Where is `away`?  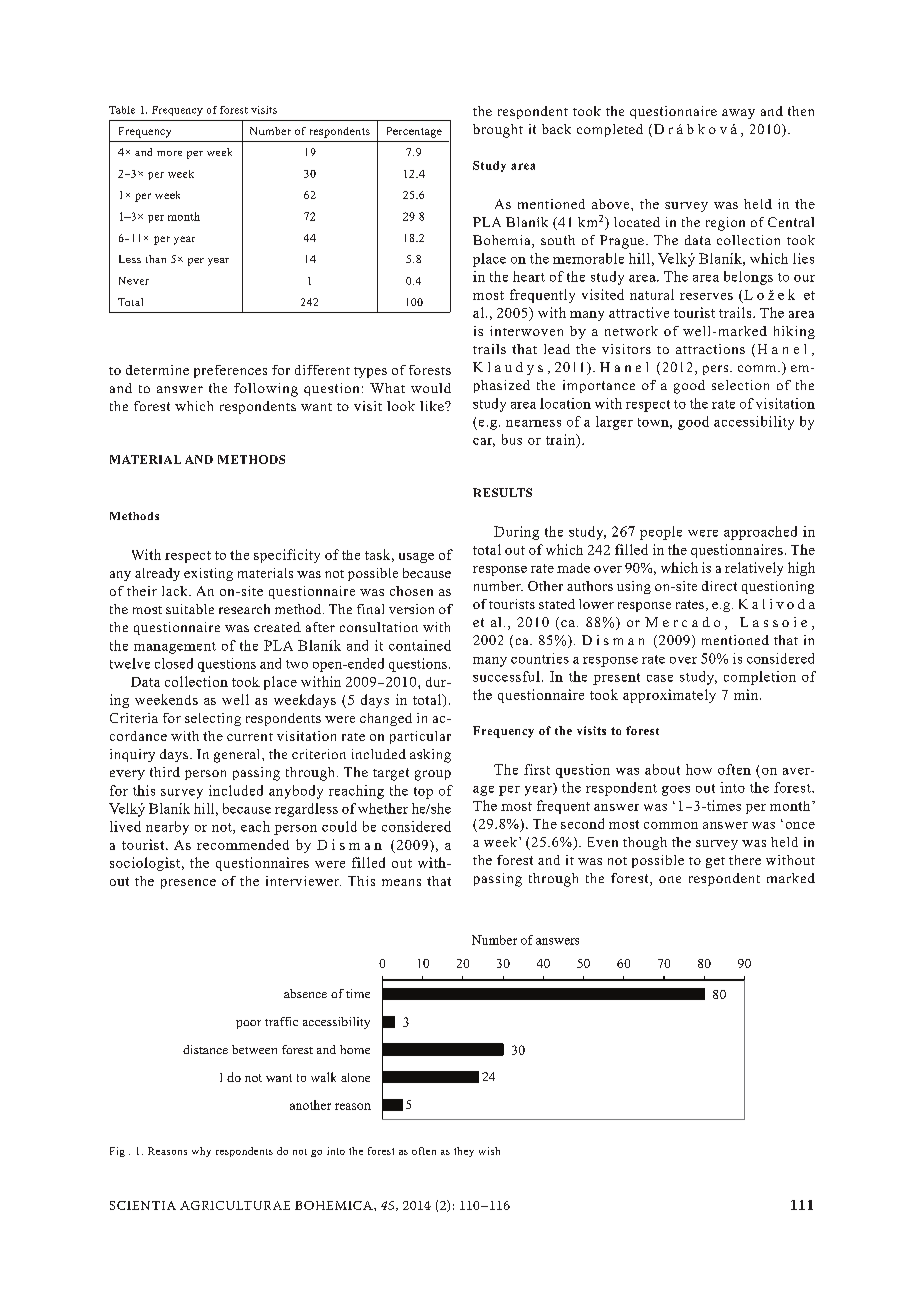
away is located at coordinates (738, 114).
